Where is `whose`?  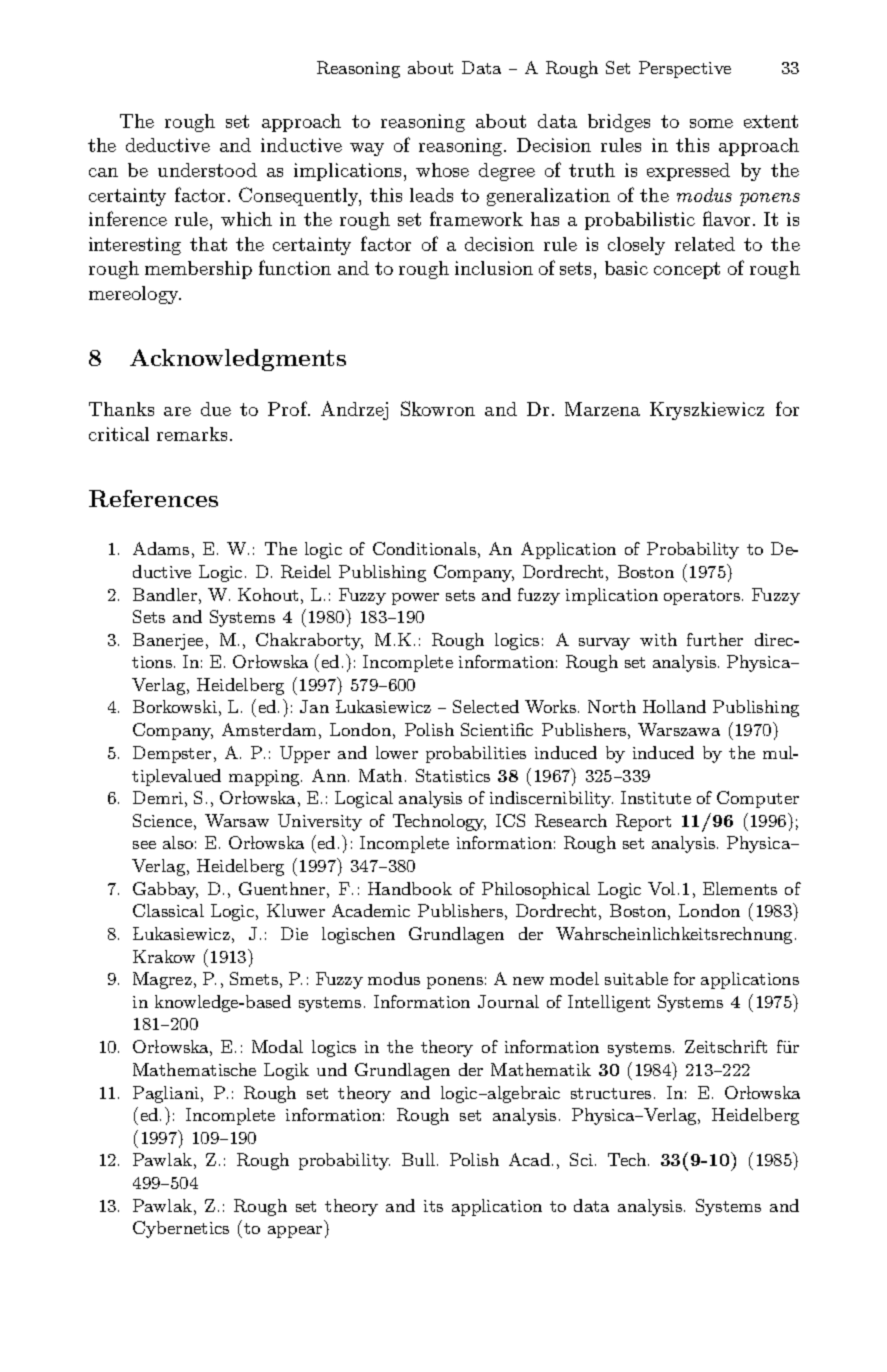
whose is located at coordinates (442, 170).
